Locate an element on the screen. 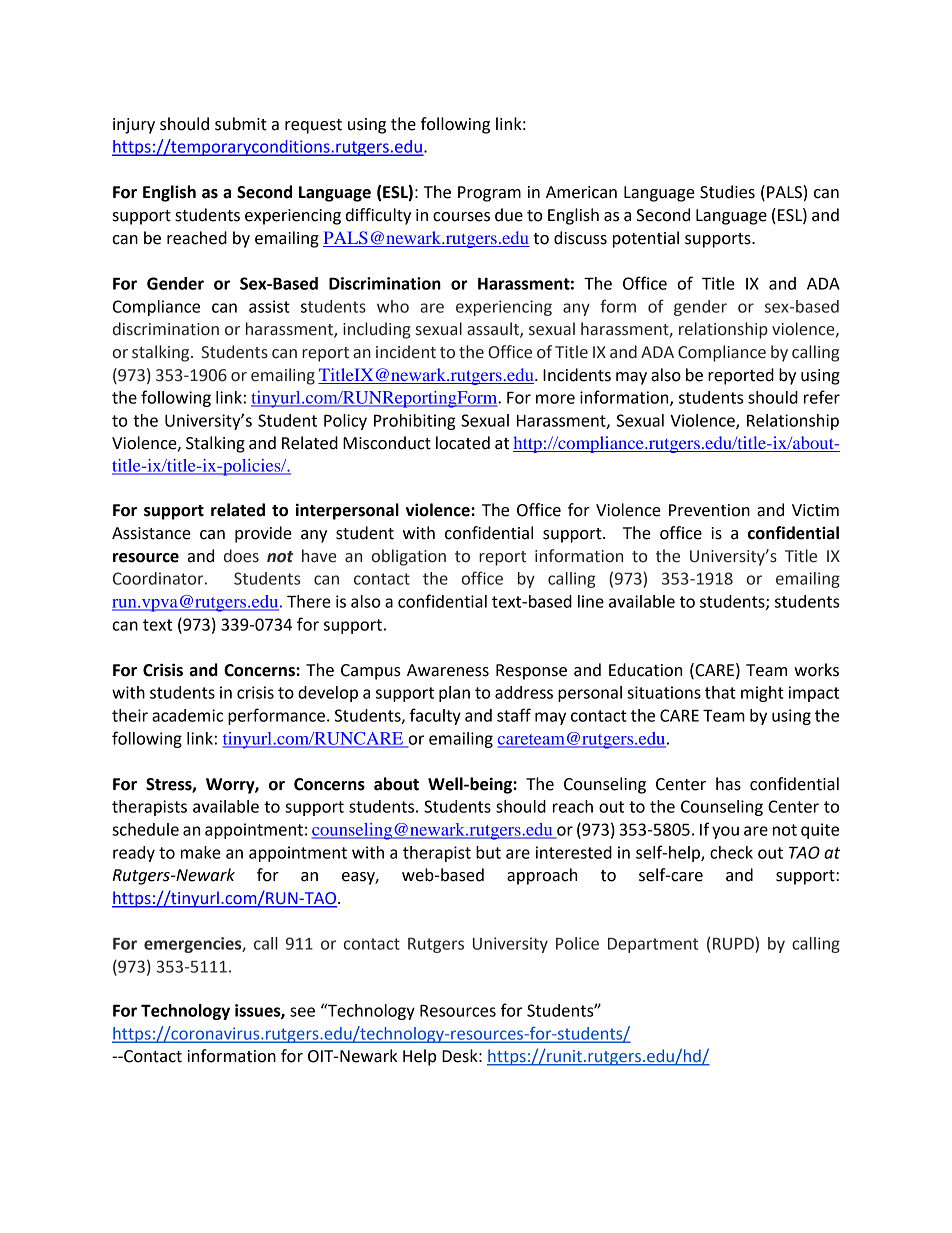 The width and height of the screenshot is (952, 1233). obligation is located at coordinates (409, 557).
